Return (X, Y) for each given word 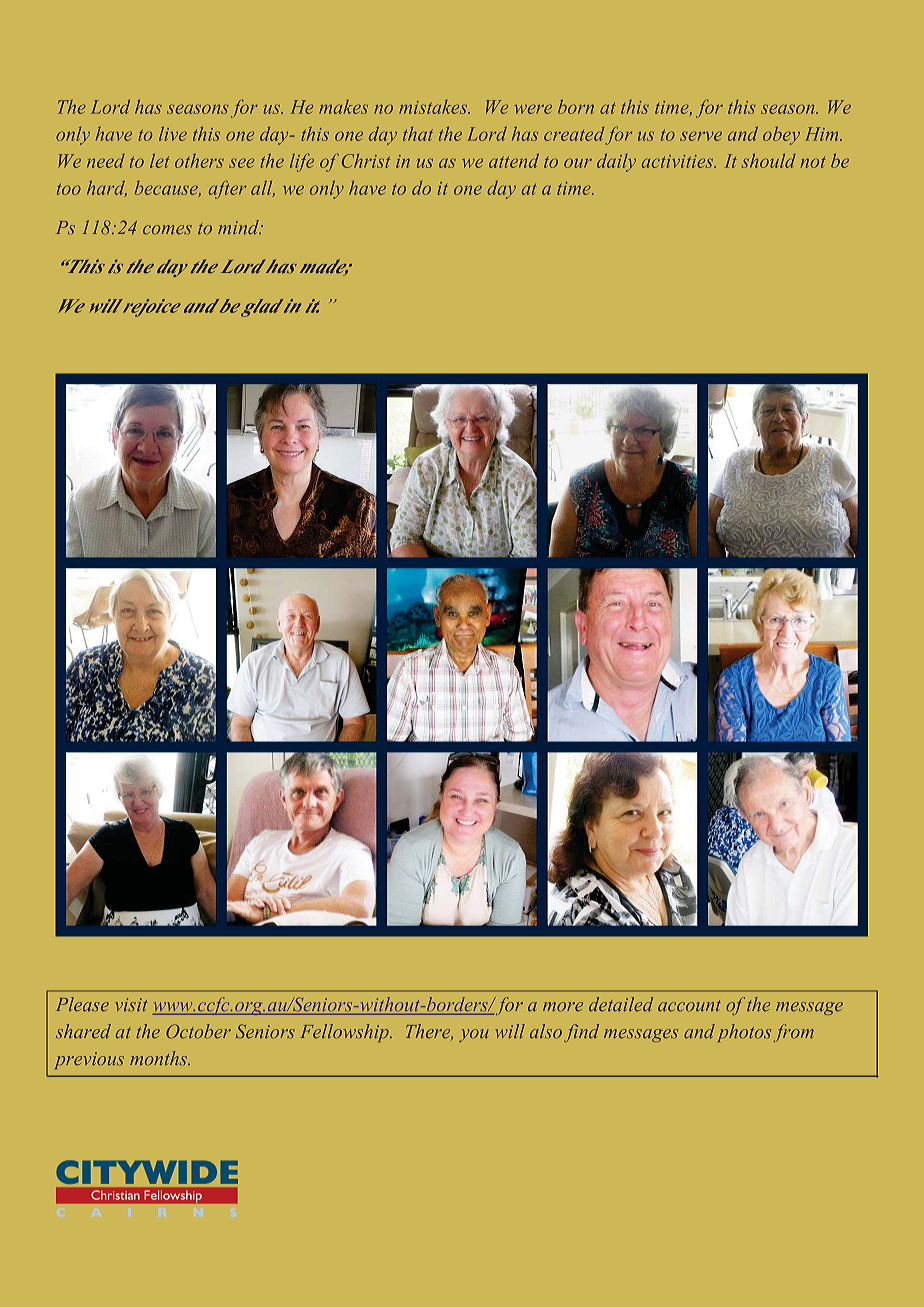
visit (131, 1004)
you (474, 1035)
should (769, 161)
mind (239, 227)
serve (701, 136)
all (263, 189)
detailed (621, 1004)
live (173, 134)
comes (167, 229)
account (689, 1005)
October (198, 1031)
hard (107, 189)
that (418, 134)
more (563, 1006)
